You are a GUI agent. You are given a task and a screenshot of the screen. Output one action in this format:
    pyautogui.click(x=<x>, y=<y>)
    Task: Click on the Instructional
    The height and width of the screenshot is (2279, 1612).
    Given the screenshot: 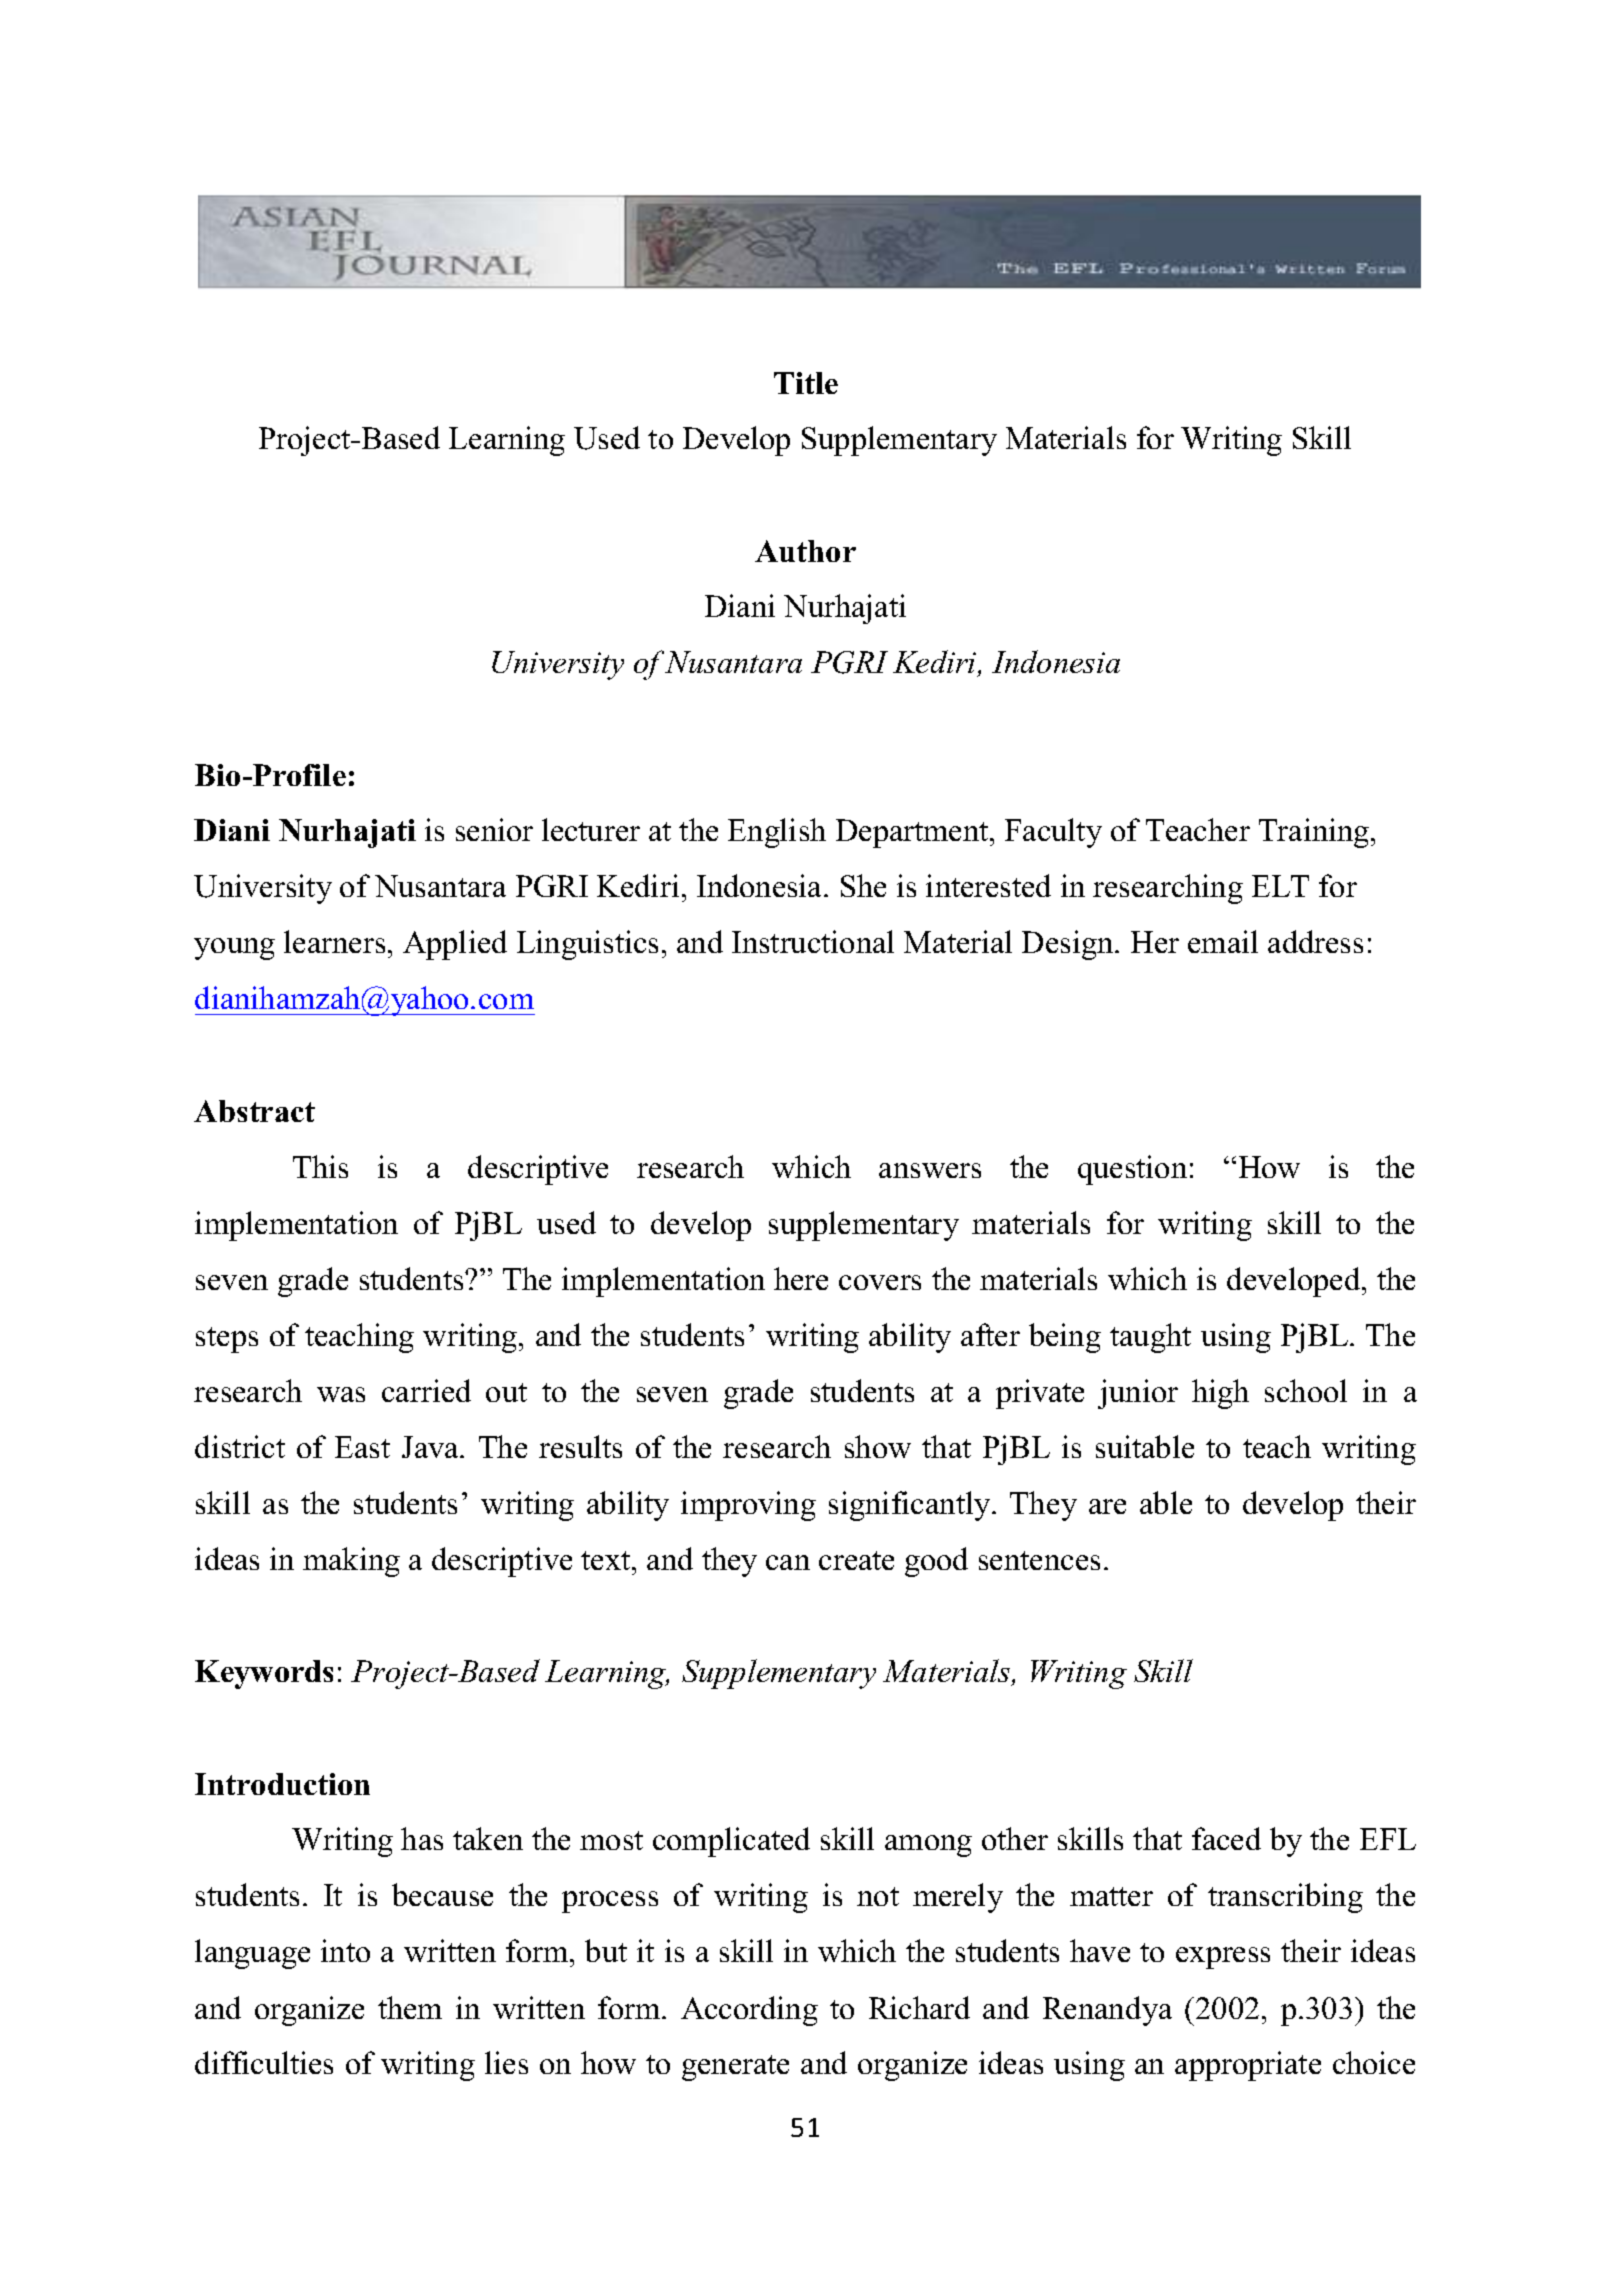 What is the action you would take?
    pyautogui.click(x=813, y=941)
